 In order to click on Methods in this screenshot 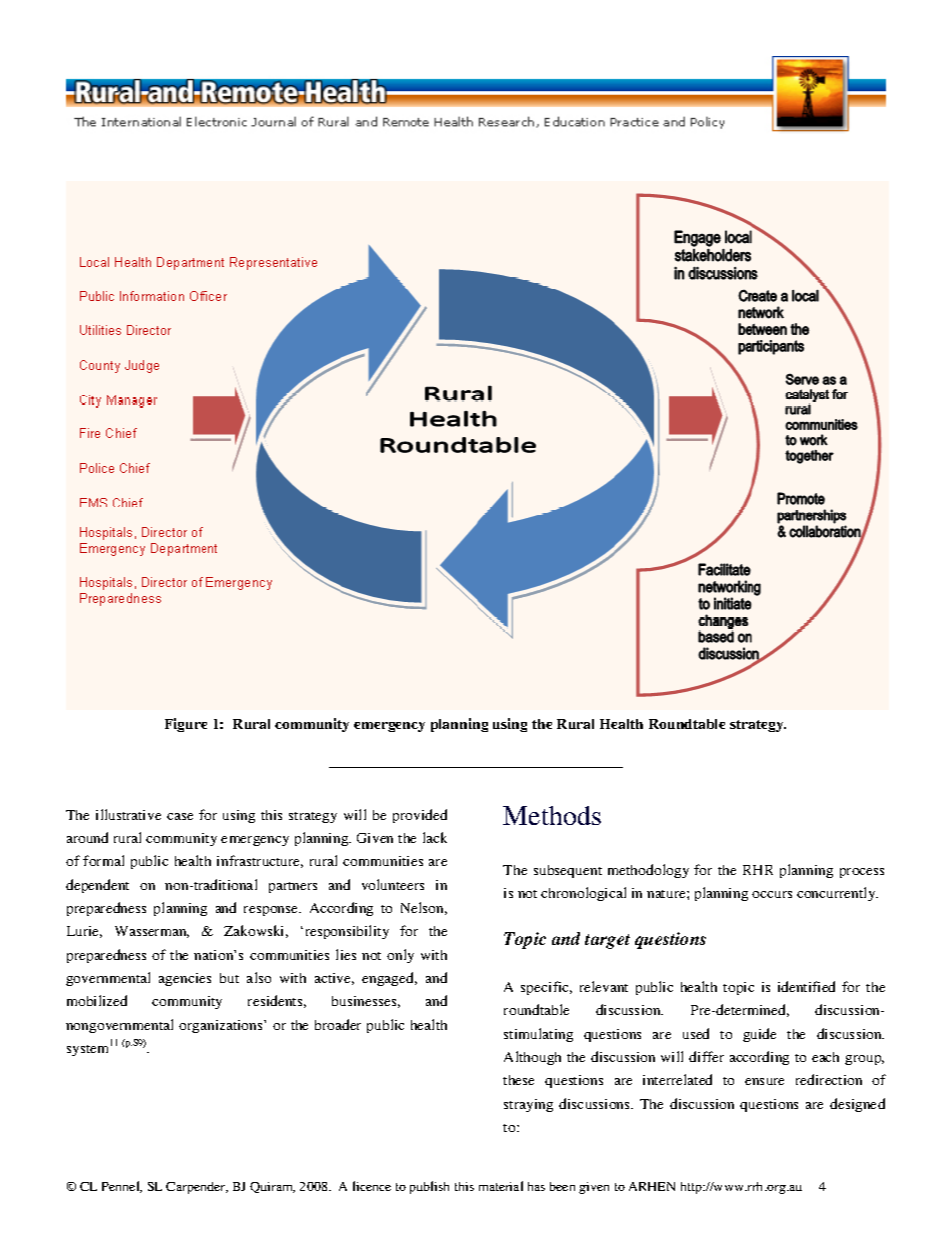, I will do `click(552, 815)`.
